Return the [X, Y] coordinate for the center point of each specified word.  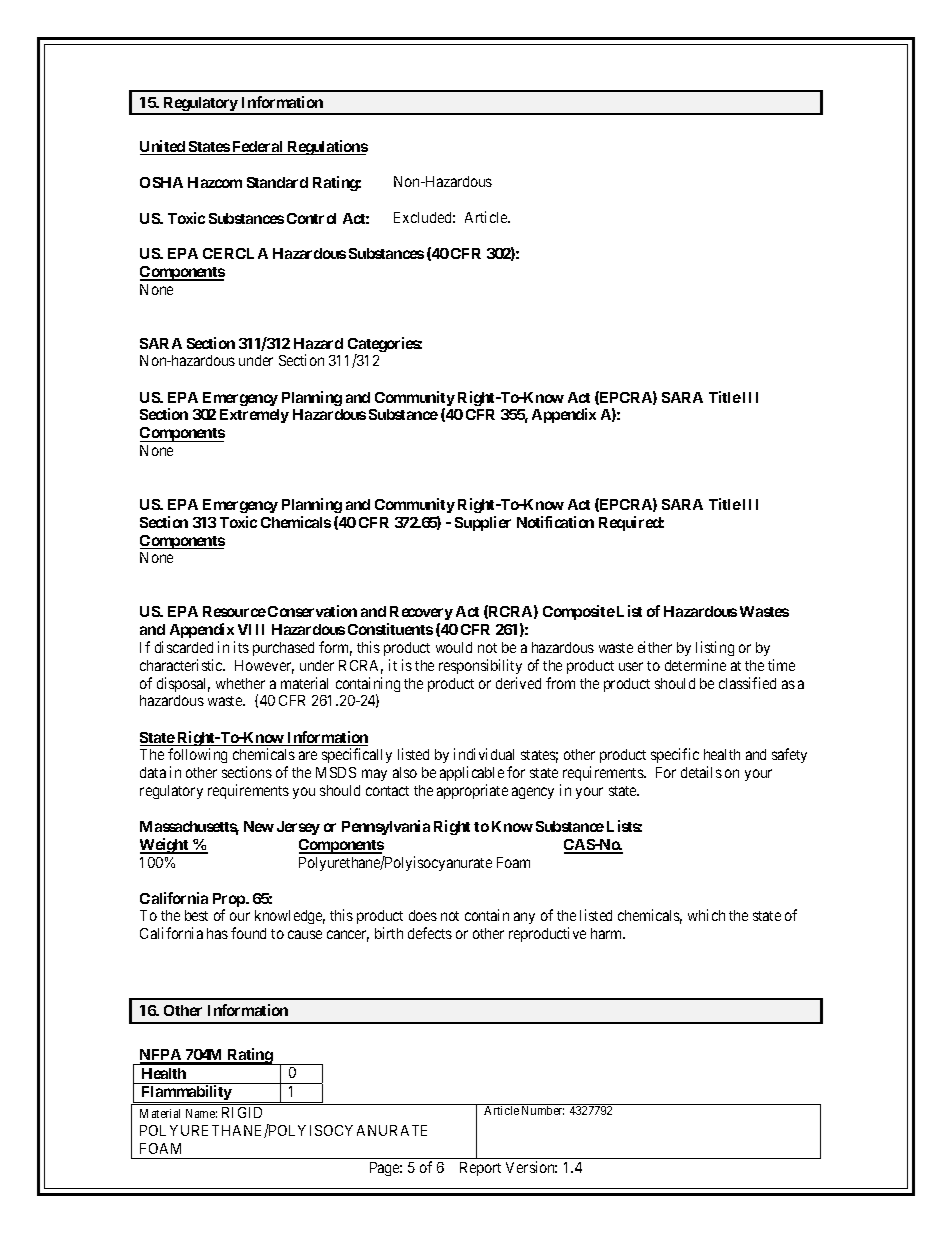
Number [543, 1110]
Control [311, 218]
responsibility [480, 666]
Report [480, 1169]
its [241, 647]
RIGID [242, 1112]
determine [695, 665]
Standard [277, 182]
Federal [258, 148]
